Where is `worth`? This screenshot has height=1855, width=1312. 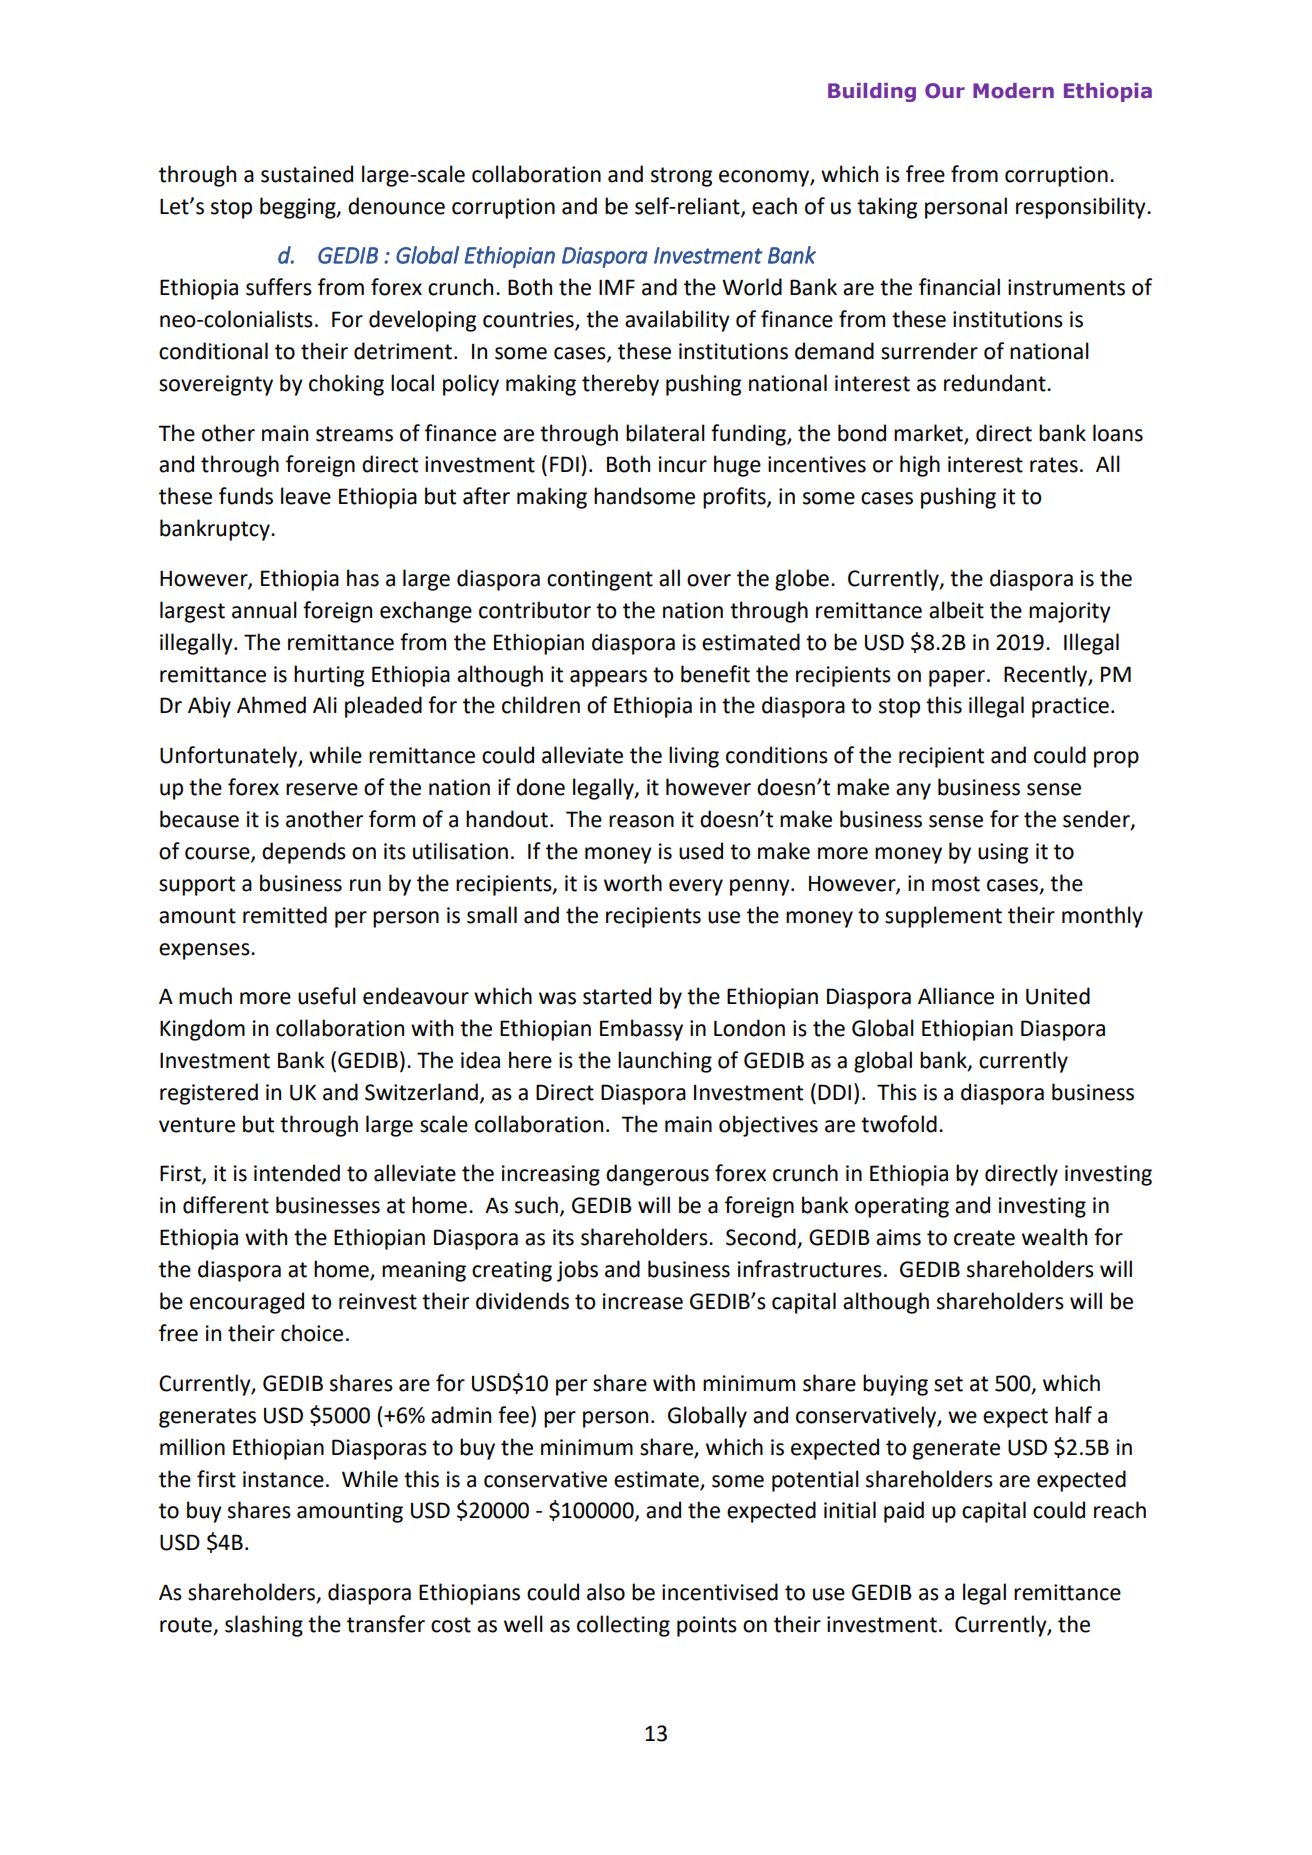
worth is located at coordinates (633, 883).
